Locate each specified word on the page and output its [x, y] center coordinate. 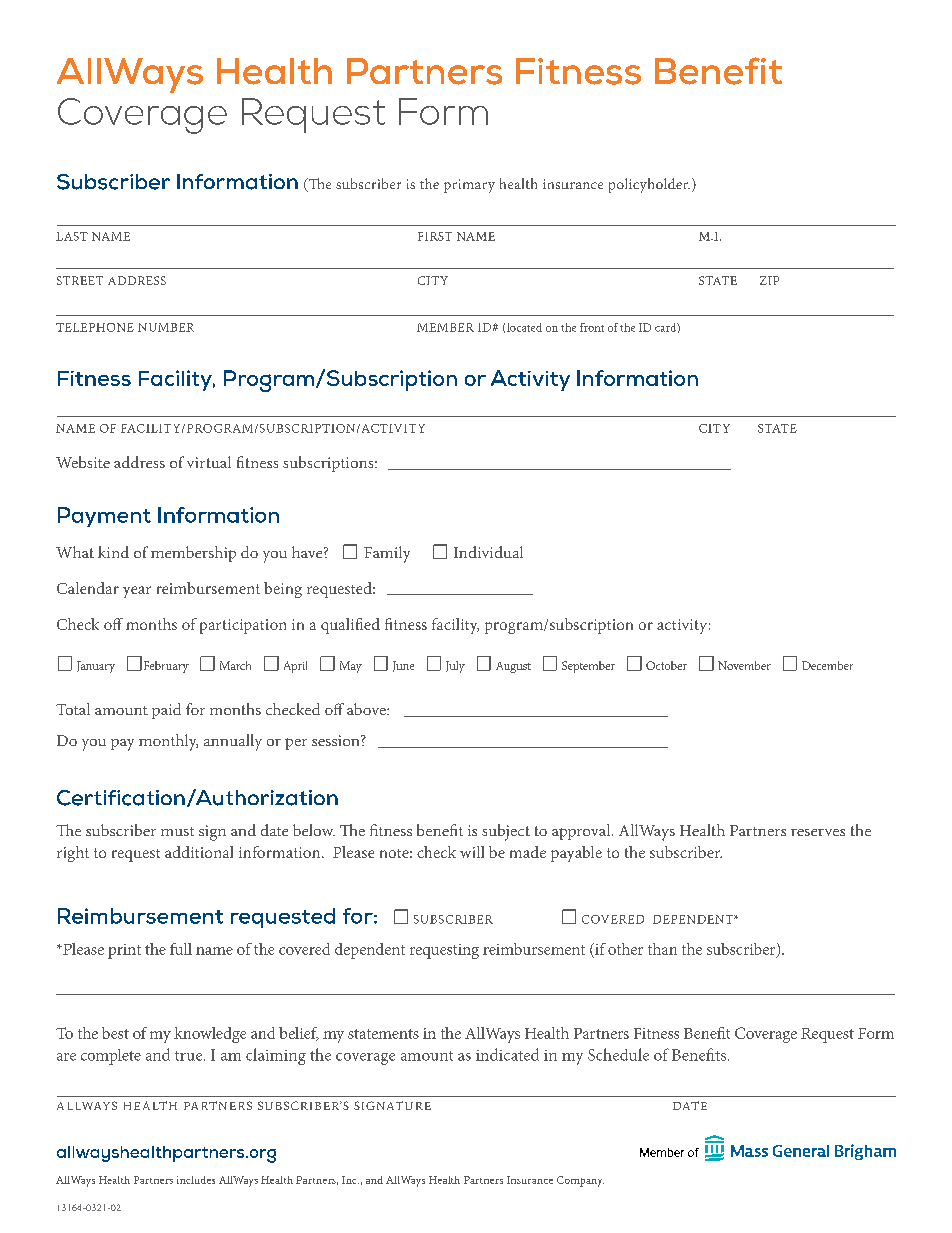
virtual [209, 462]
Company [580, 1181]
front [592, 327]
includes [196, 1180]
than [662, 949]
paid [166, 711]
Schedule [618, 1054]
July [455, 667]
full [181, 949]
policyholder [649, 185]
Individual [488, 552]
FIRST [435, 236]
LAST [72, 236]
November [744, 665]
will [472, 852]
